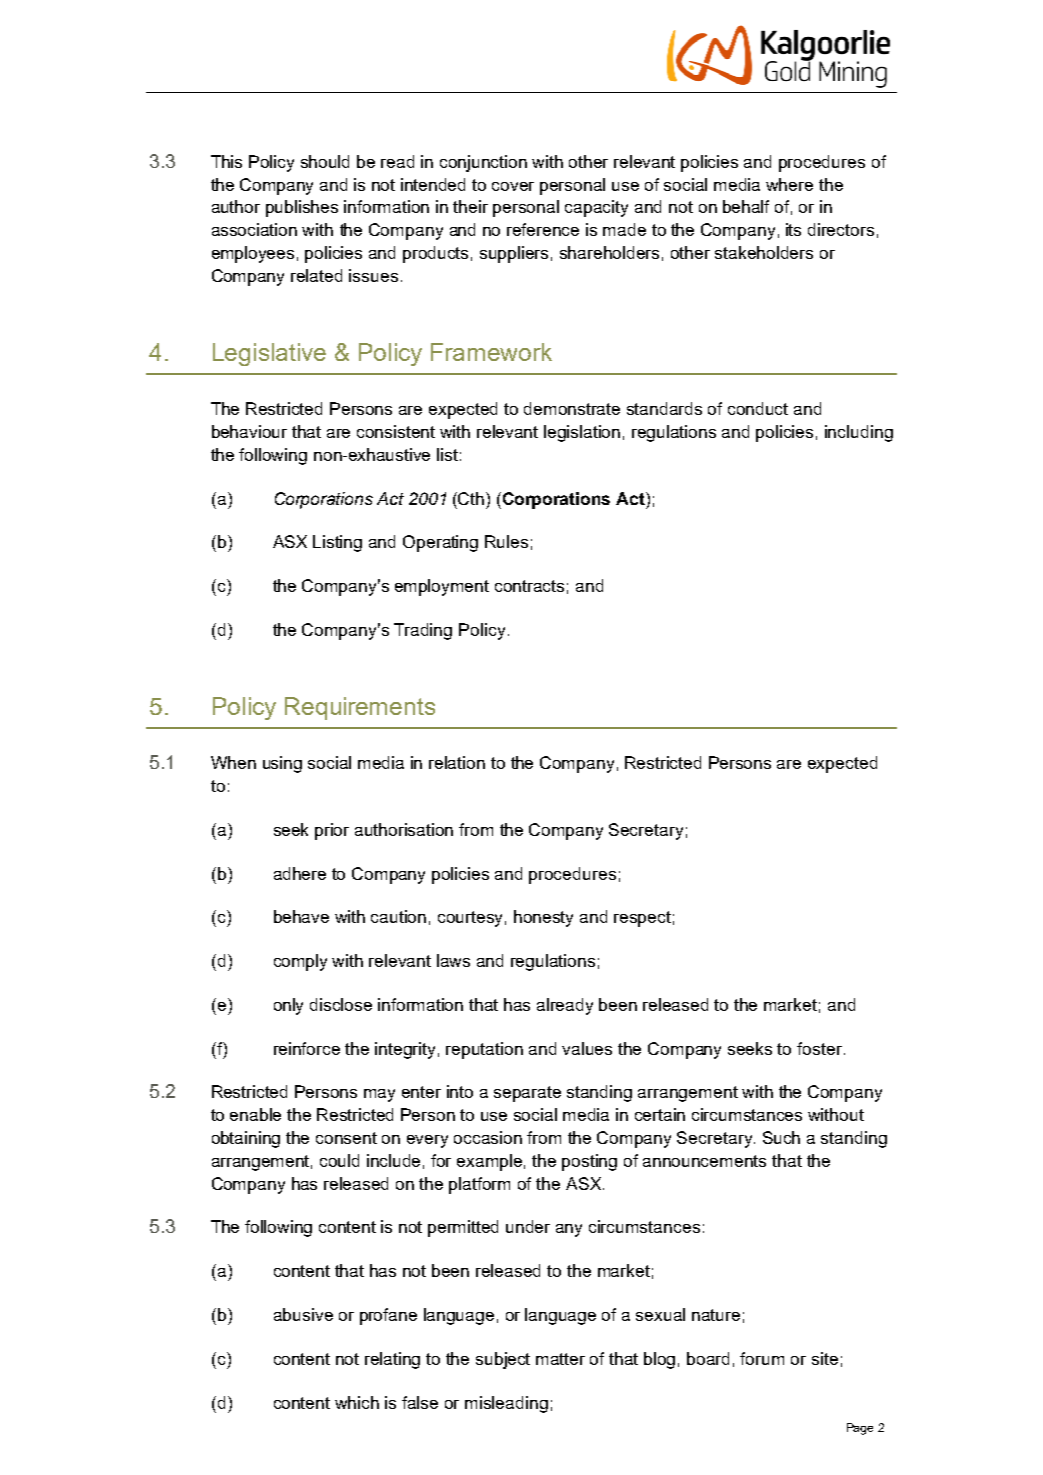 The width and height of the screenshot is (1043, 1475). Describe the element at coordinates (758, 408) in the screenshot. I see `conduct` at that location.
